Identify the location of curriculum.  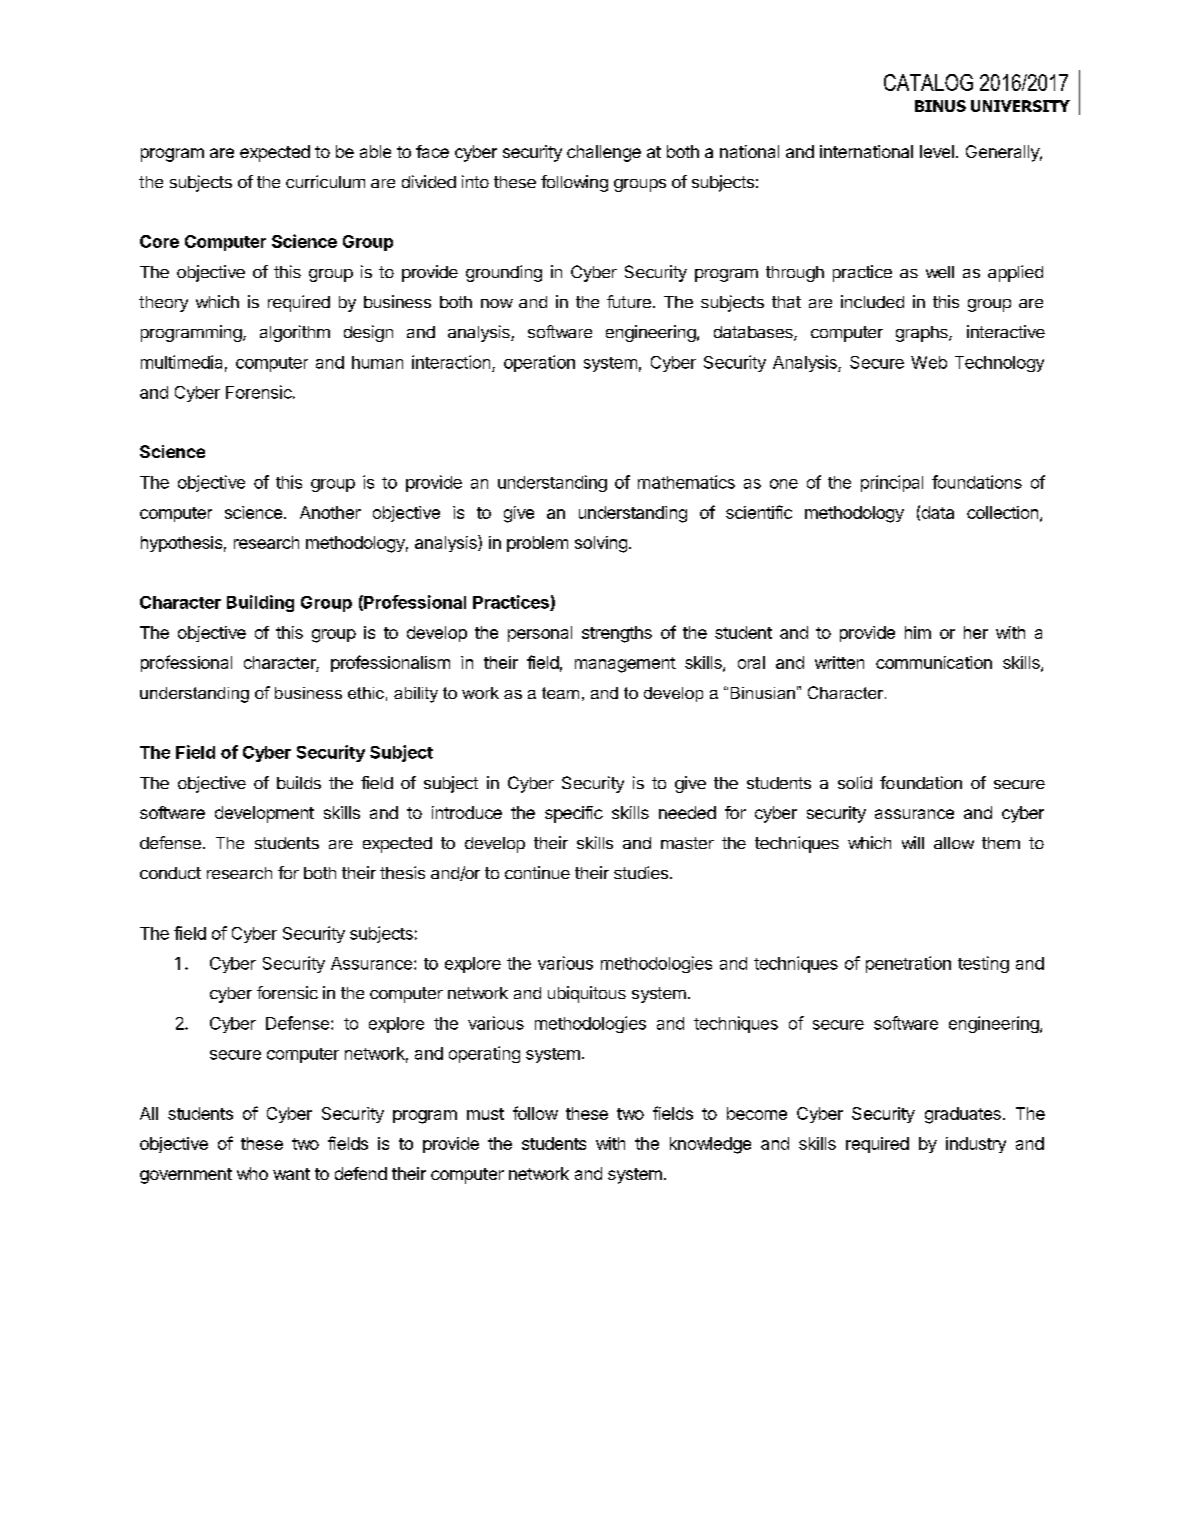
(325, 181).
